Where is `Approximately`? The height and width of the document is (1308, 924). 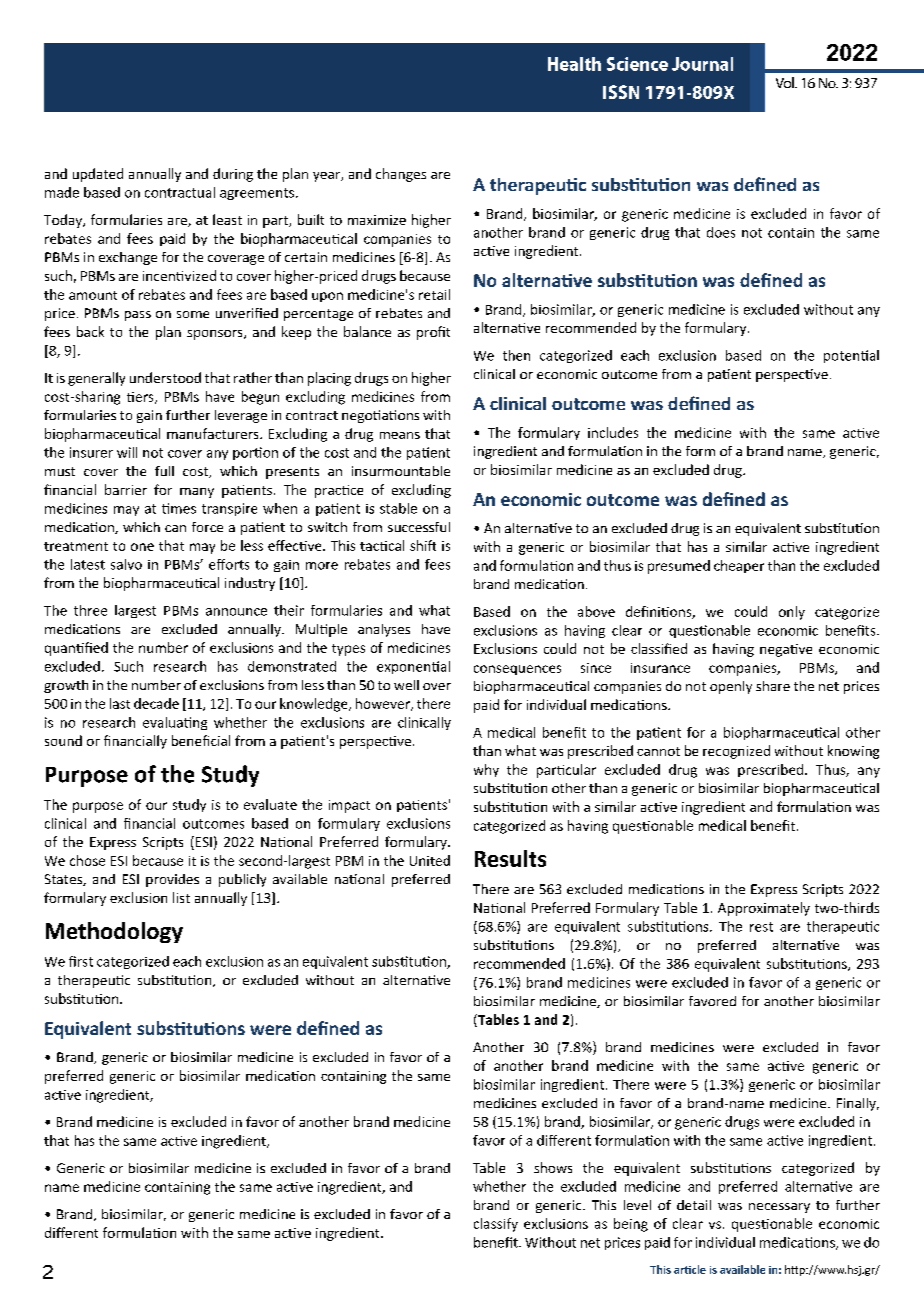
Approximately is located at coordinates (764, 909).
